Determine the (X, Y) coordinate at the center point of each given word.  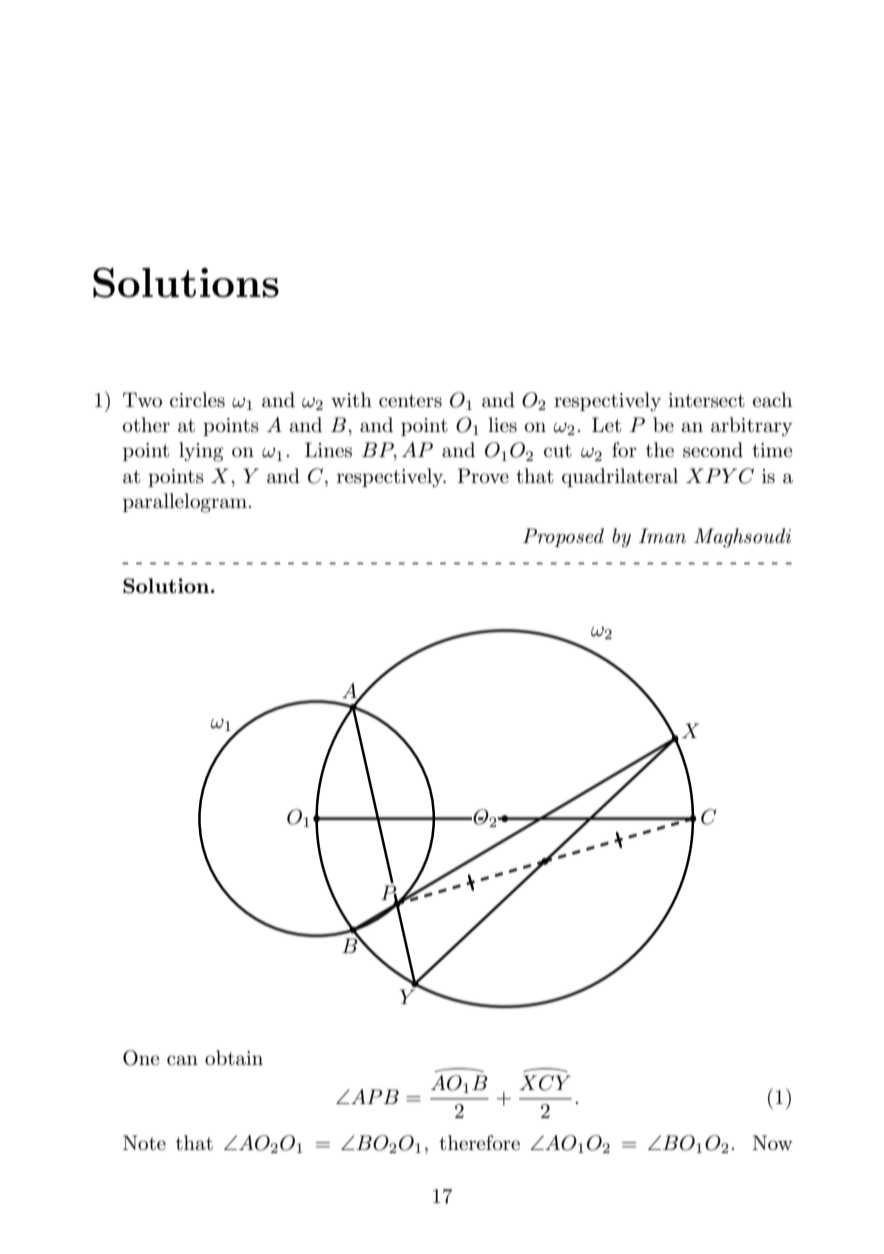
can (182, 1060)
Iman (662, 535)
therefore (479, 1143)
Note (144, 1143)
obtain (234, 1058)
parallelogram (186, 503)
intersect (706, 400)
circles (197, 400)
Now (772, 1142)
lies (502, 425)
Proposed (563, 537)
